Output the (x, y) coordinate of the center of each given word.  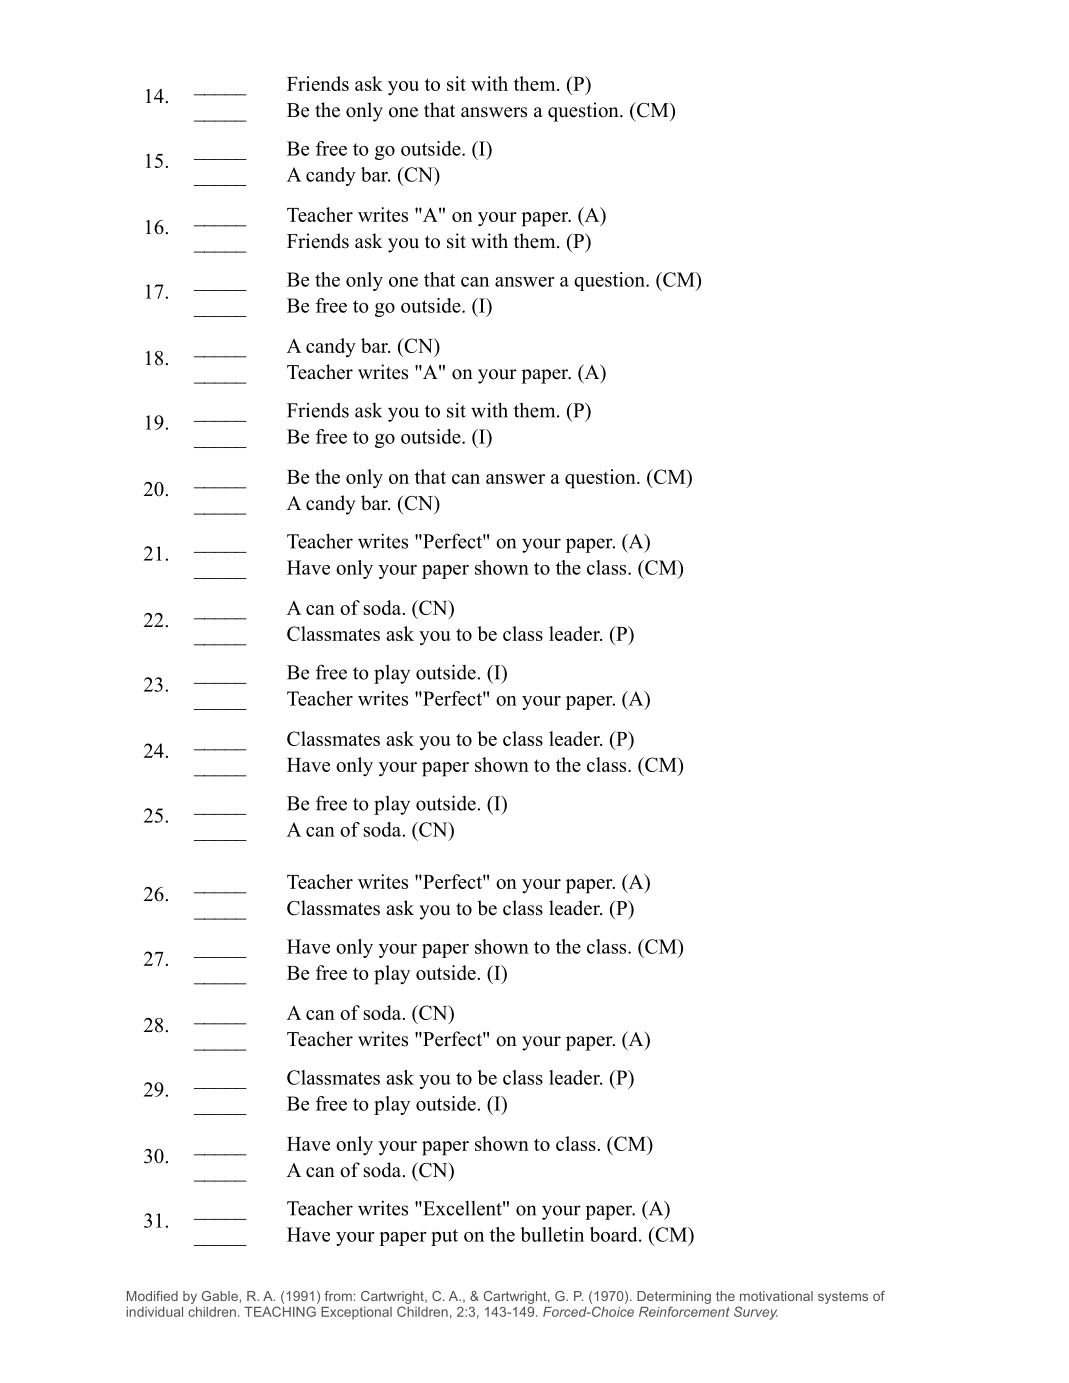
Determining (674, 1297)
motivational (776, 1296)
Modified (152, 1296)
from (338, 1296)
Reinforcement (684, 1311)
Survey (756, 1313)
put (444, 1237)
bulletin (552, 1234)
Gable (220, 1296)
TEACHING (280, 1311)
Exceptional (356, 1313)
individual (154, 1312)
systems (843, 1297)
